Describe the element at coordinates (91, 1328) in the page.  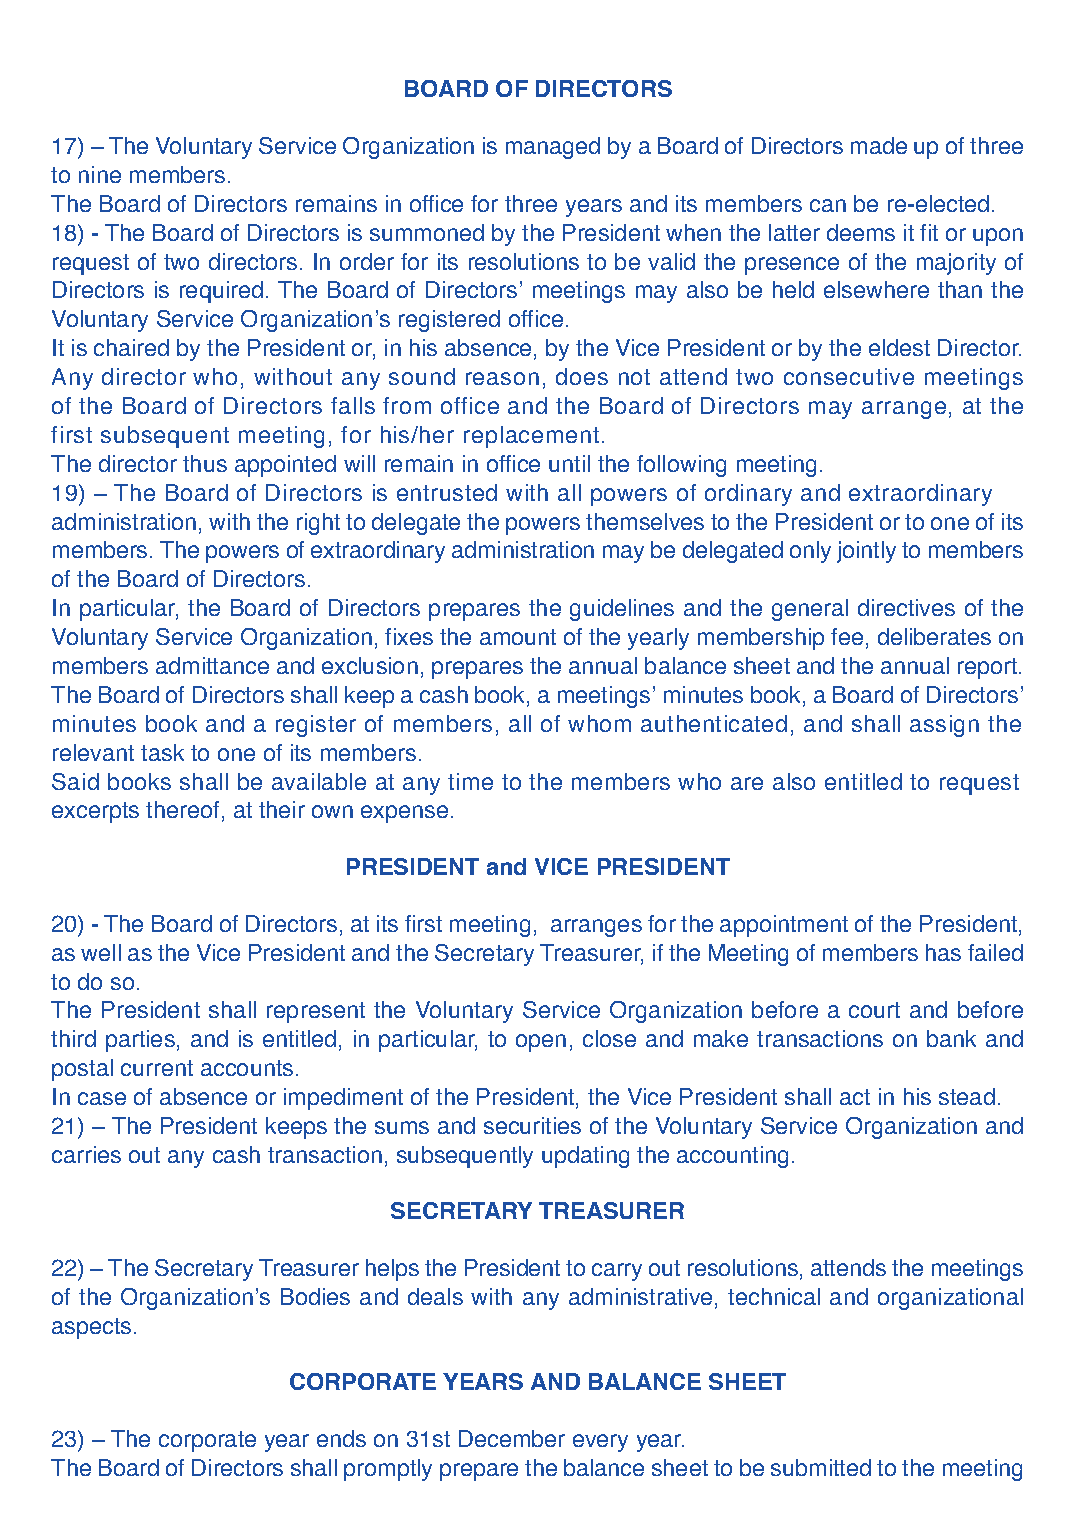
I see `aspects` at that location.
